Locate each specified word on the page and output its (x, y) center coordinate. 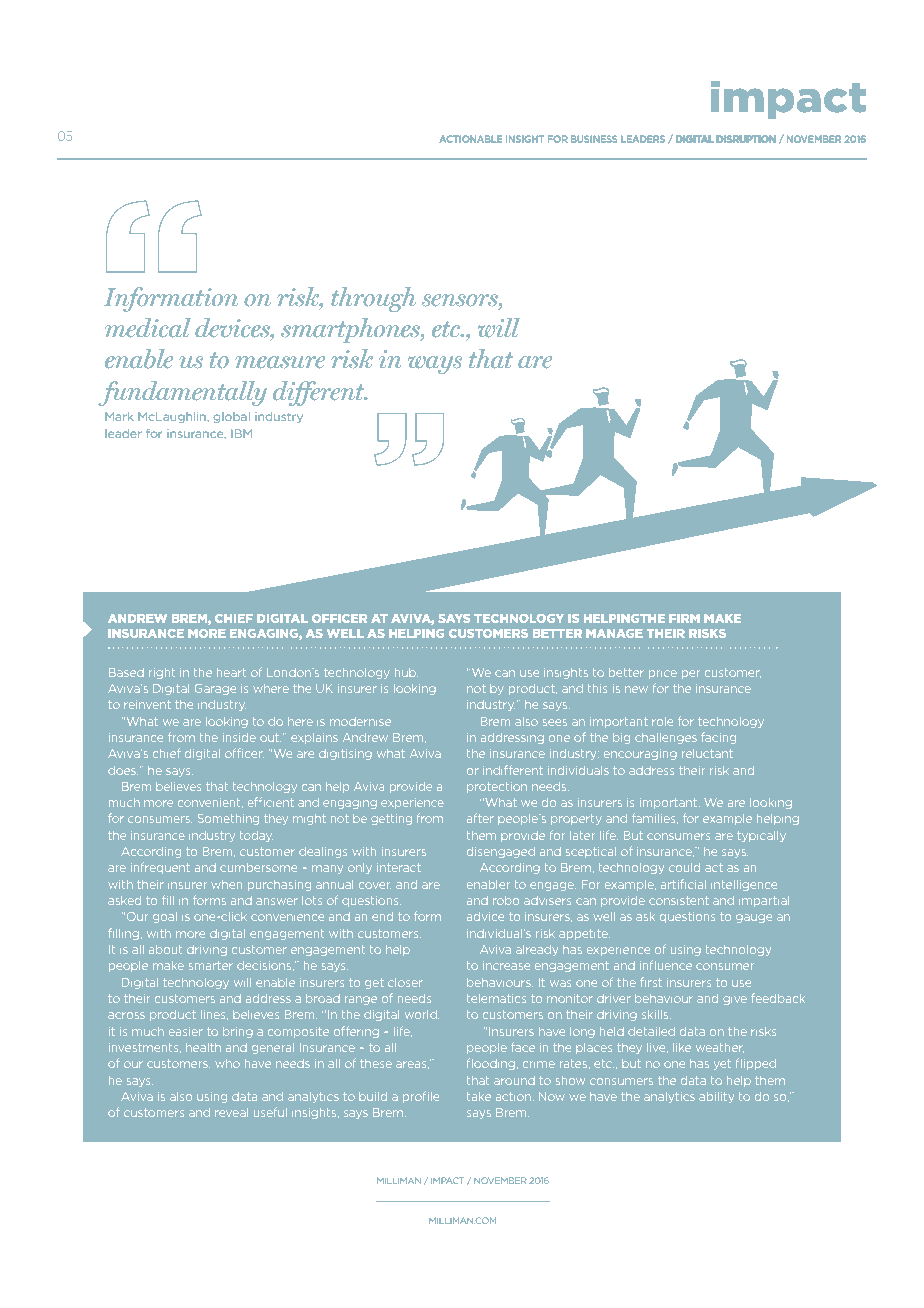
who (228, 1063)
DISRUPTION (746, 139)
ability (716, 1097)
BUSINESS (594, 139)
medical (148, 327)
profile (421, 1097)
